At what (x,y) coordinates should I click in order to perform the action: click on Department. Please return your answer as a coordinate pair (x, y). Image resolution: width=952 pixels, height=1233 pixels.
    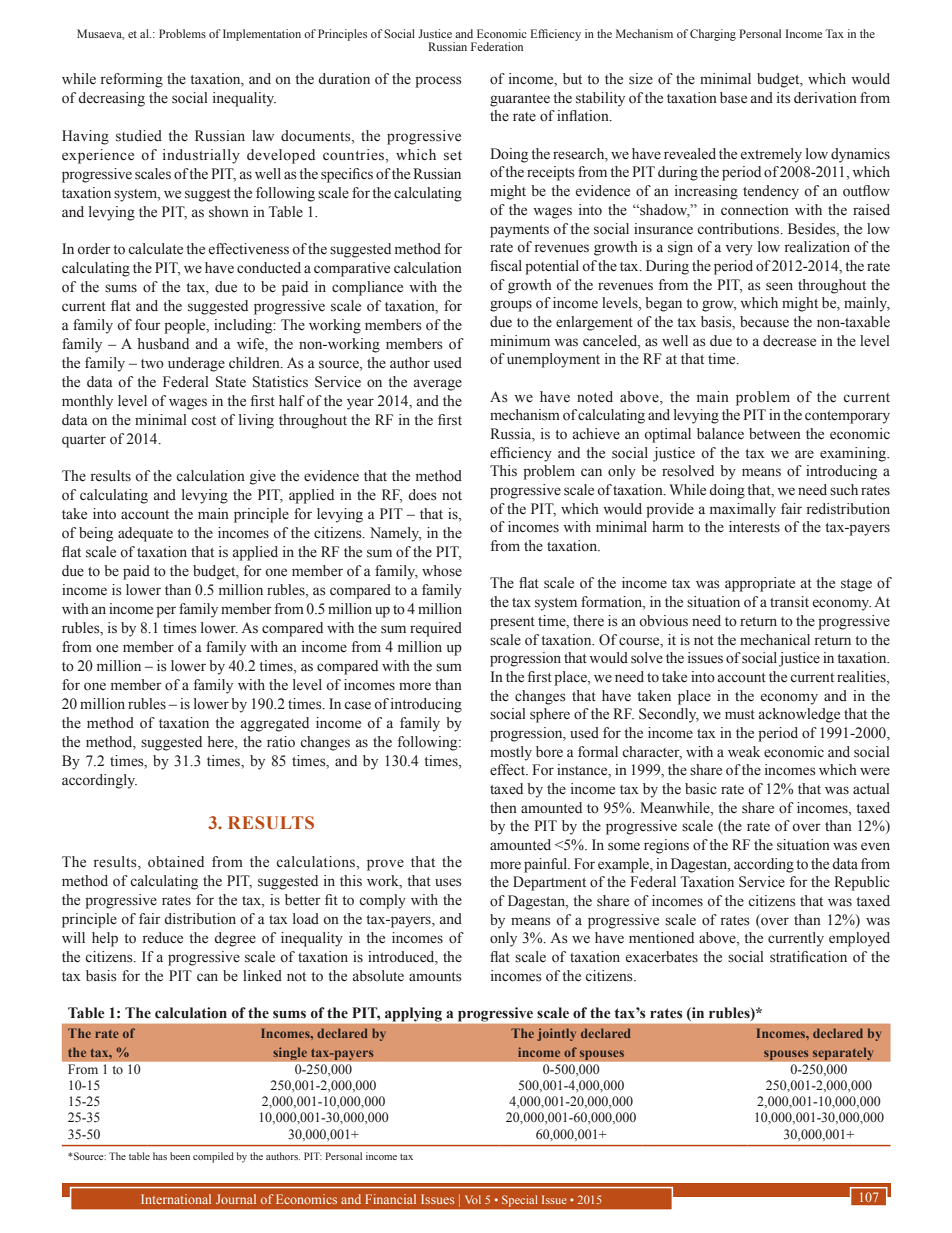
    Looking at the image, I should click on (549, 883).
